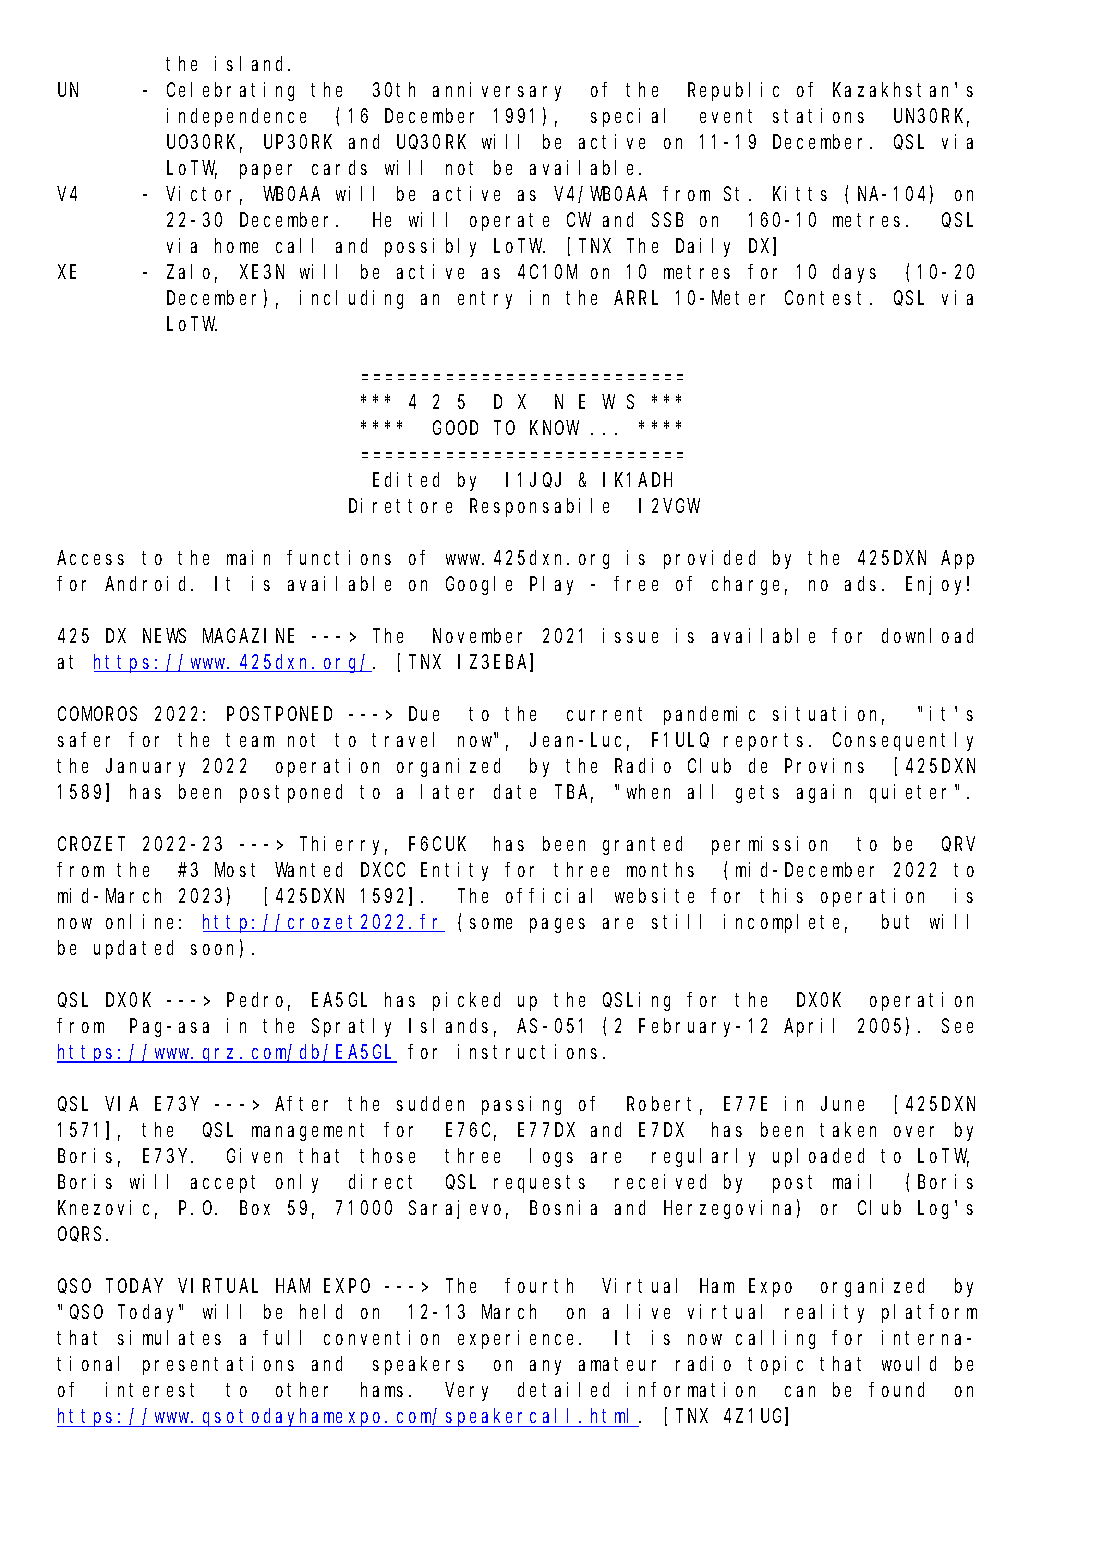  What do you see at coordinates (479, 585) in the document?
I see `Google` at bounding box center [479, 585].
